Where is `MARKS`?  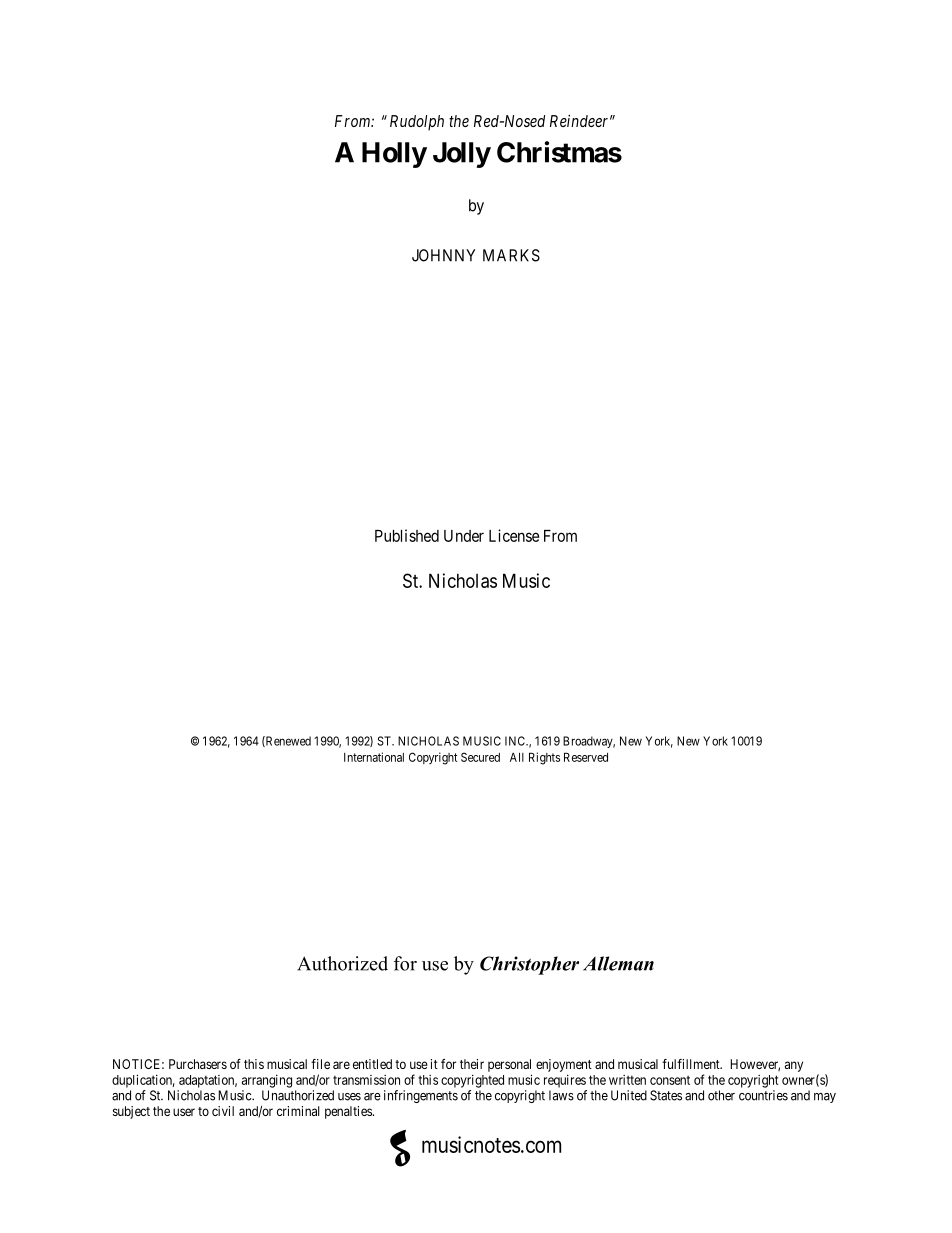 MARKS is located at coordinates (511, 255).
